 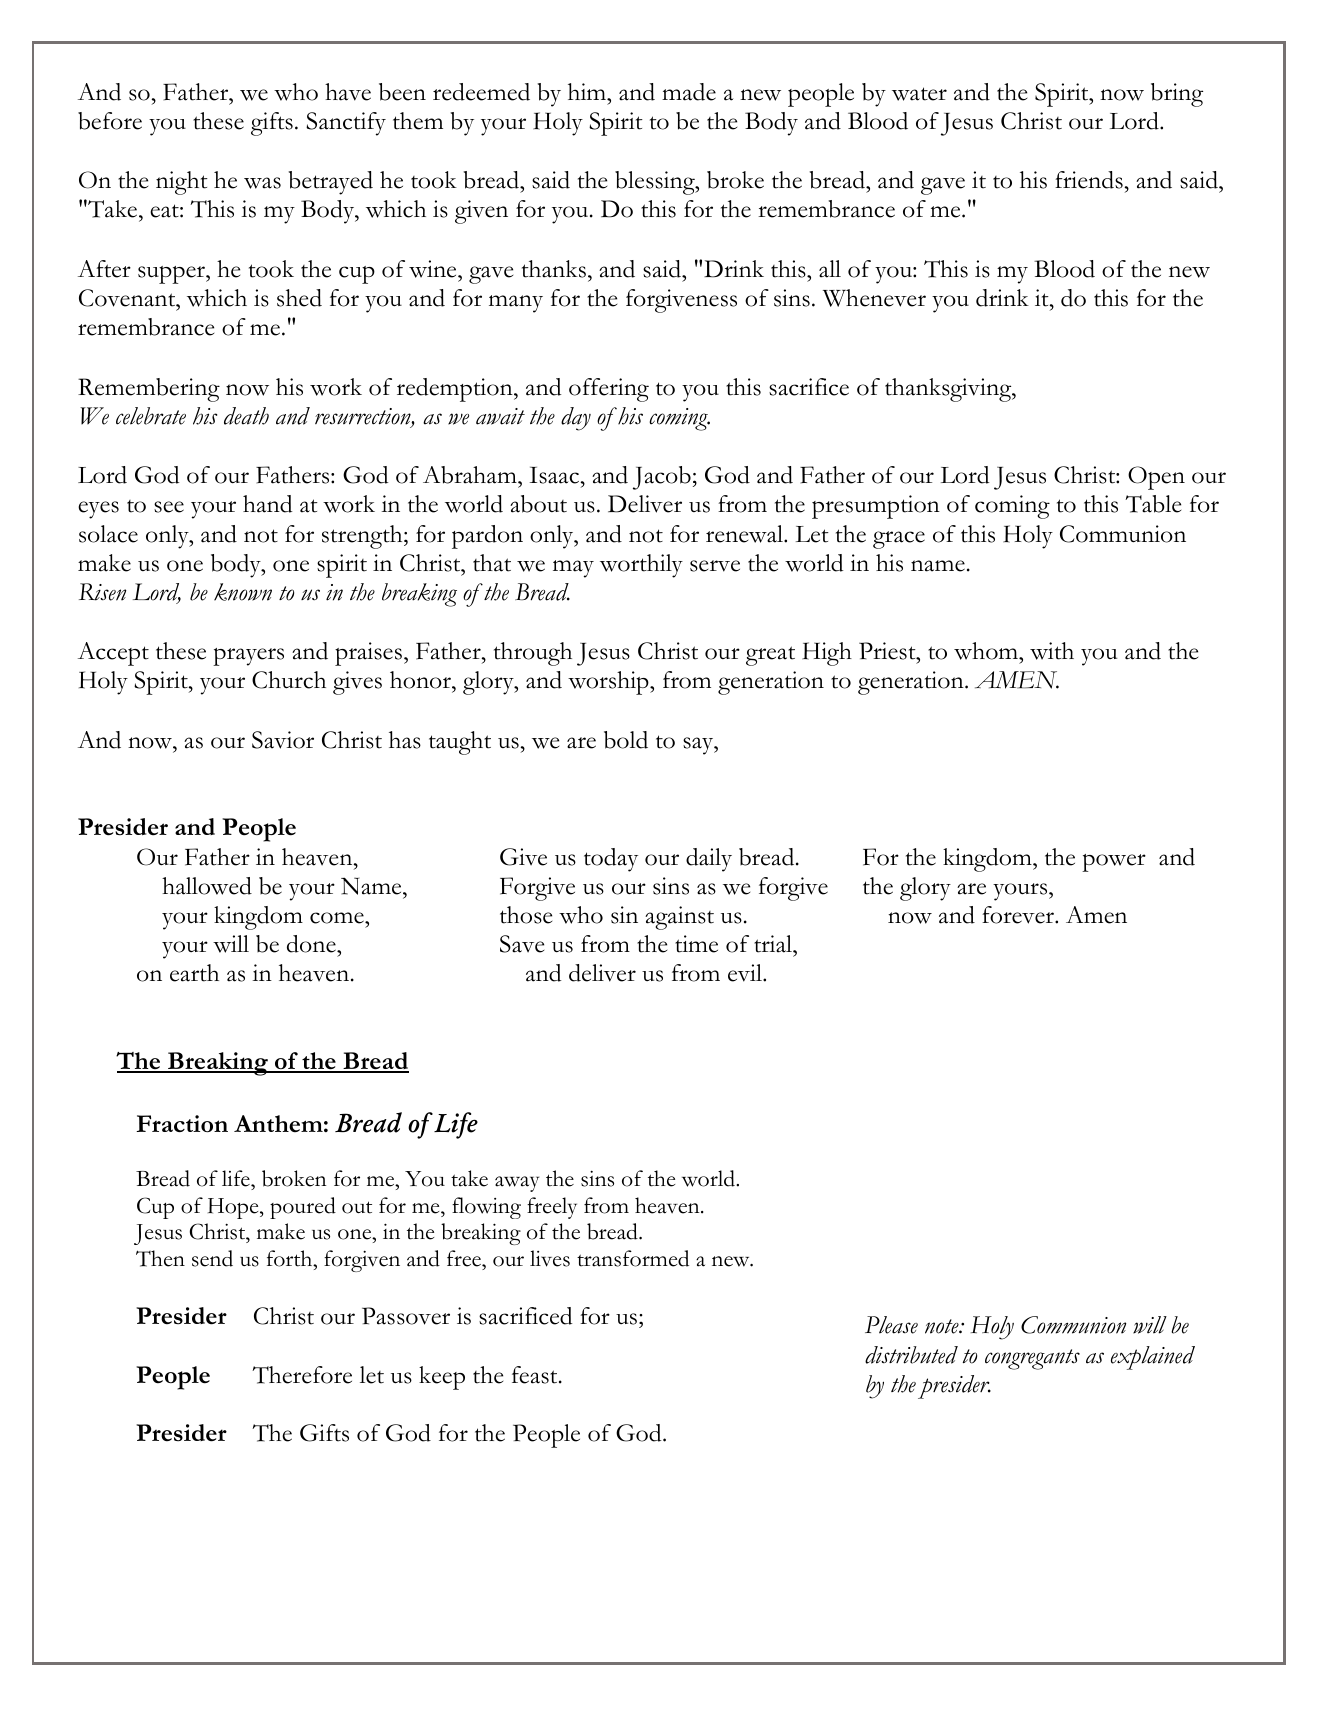 I want to click on feast, so click(x=536, y=1375).
